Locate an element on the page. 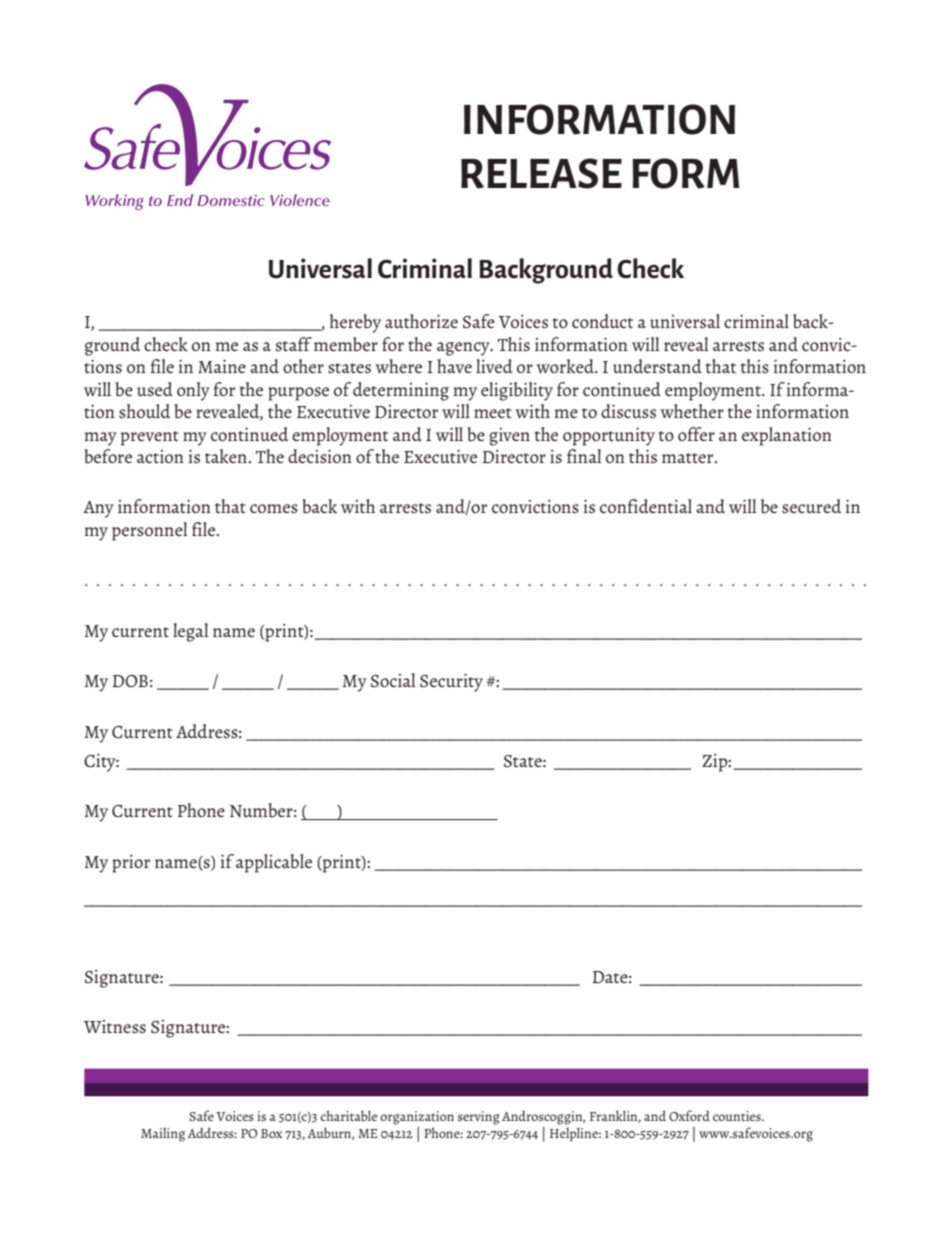 This page has width=952, height=1233. RELEASE is located at coordinates (541, 173).
